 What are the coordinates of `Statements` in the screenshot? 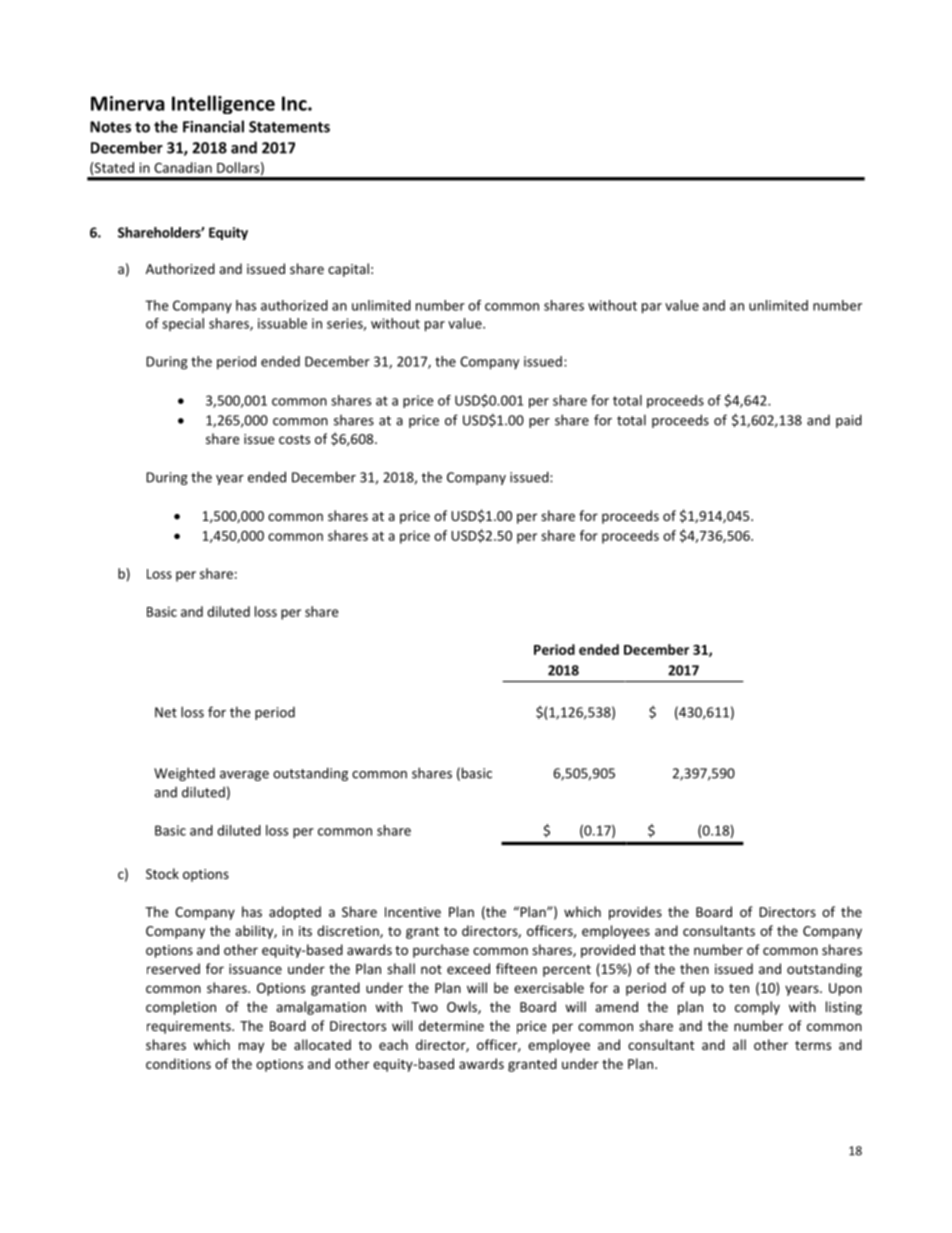 It's located at (289, 127).
